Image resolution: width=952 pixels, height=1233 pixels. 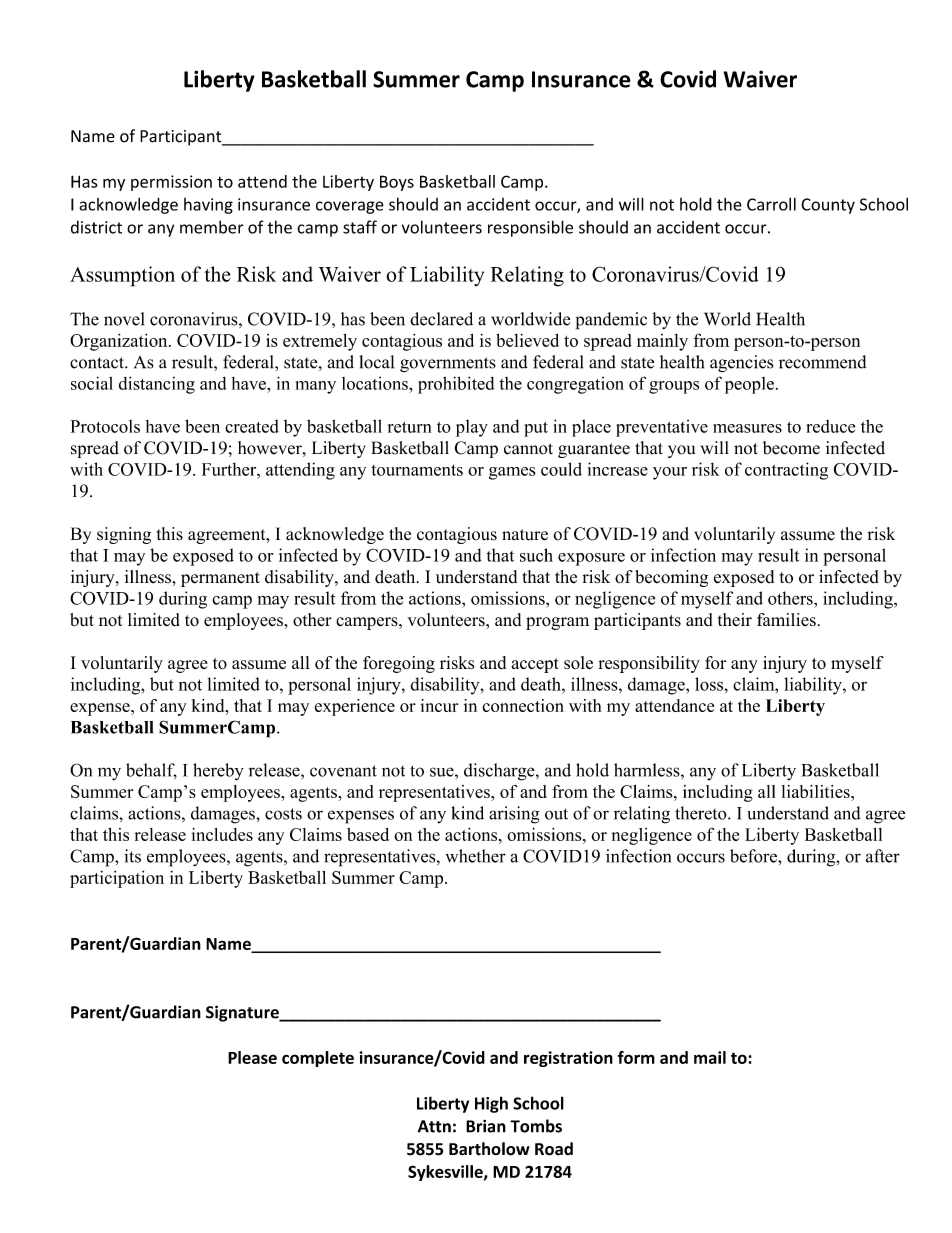 What do you see at coordinates (771, 204) in the screenshot?
I see `Carroll` at bounding box center [771, 204].
